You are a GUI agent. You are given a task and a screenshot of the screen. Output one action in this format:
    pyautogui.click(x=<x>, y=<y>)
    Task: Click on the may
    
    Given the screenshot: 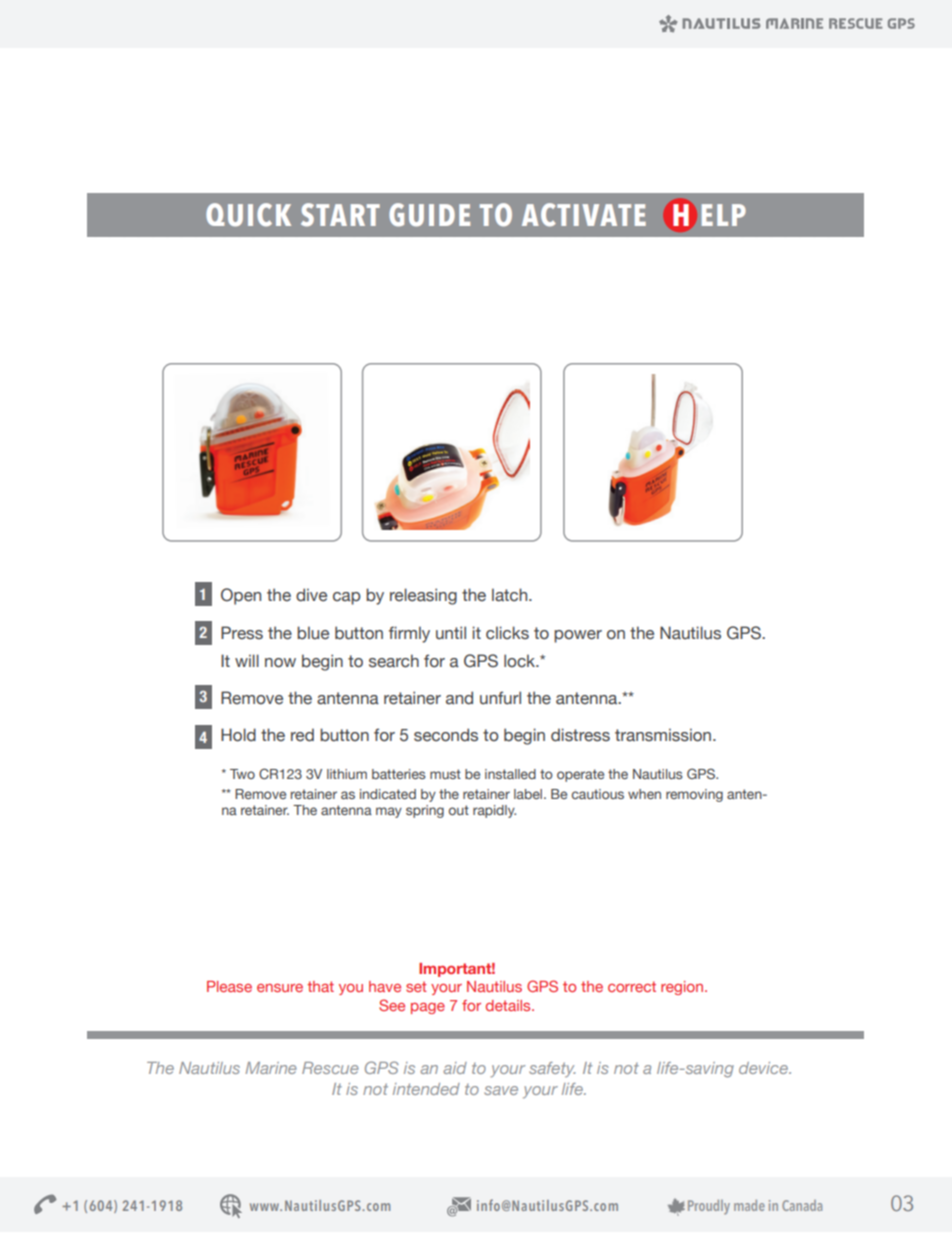 What is the action you would take?
    pyautogui.click(x=389, y=812)
